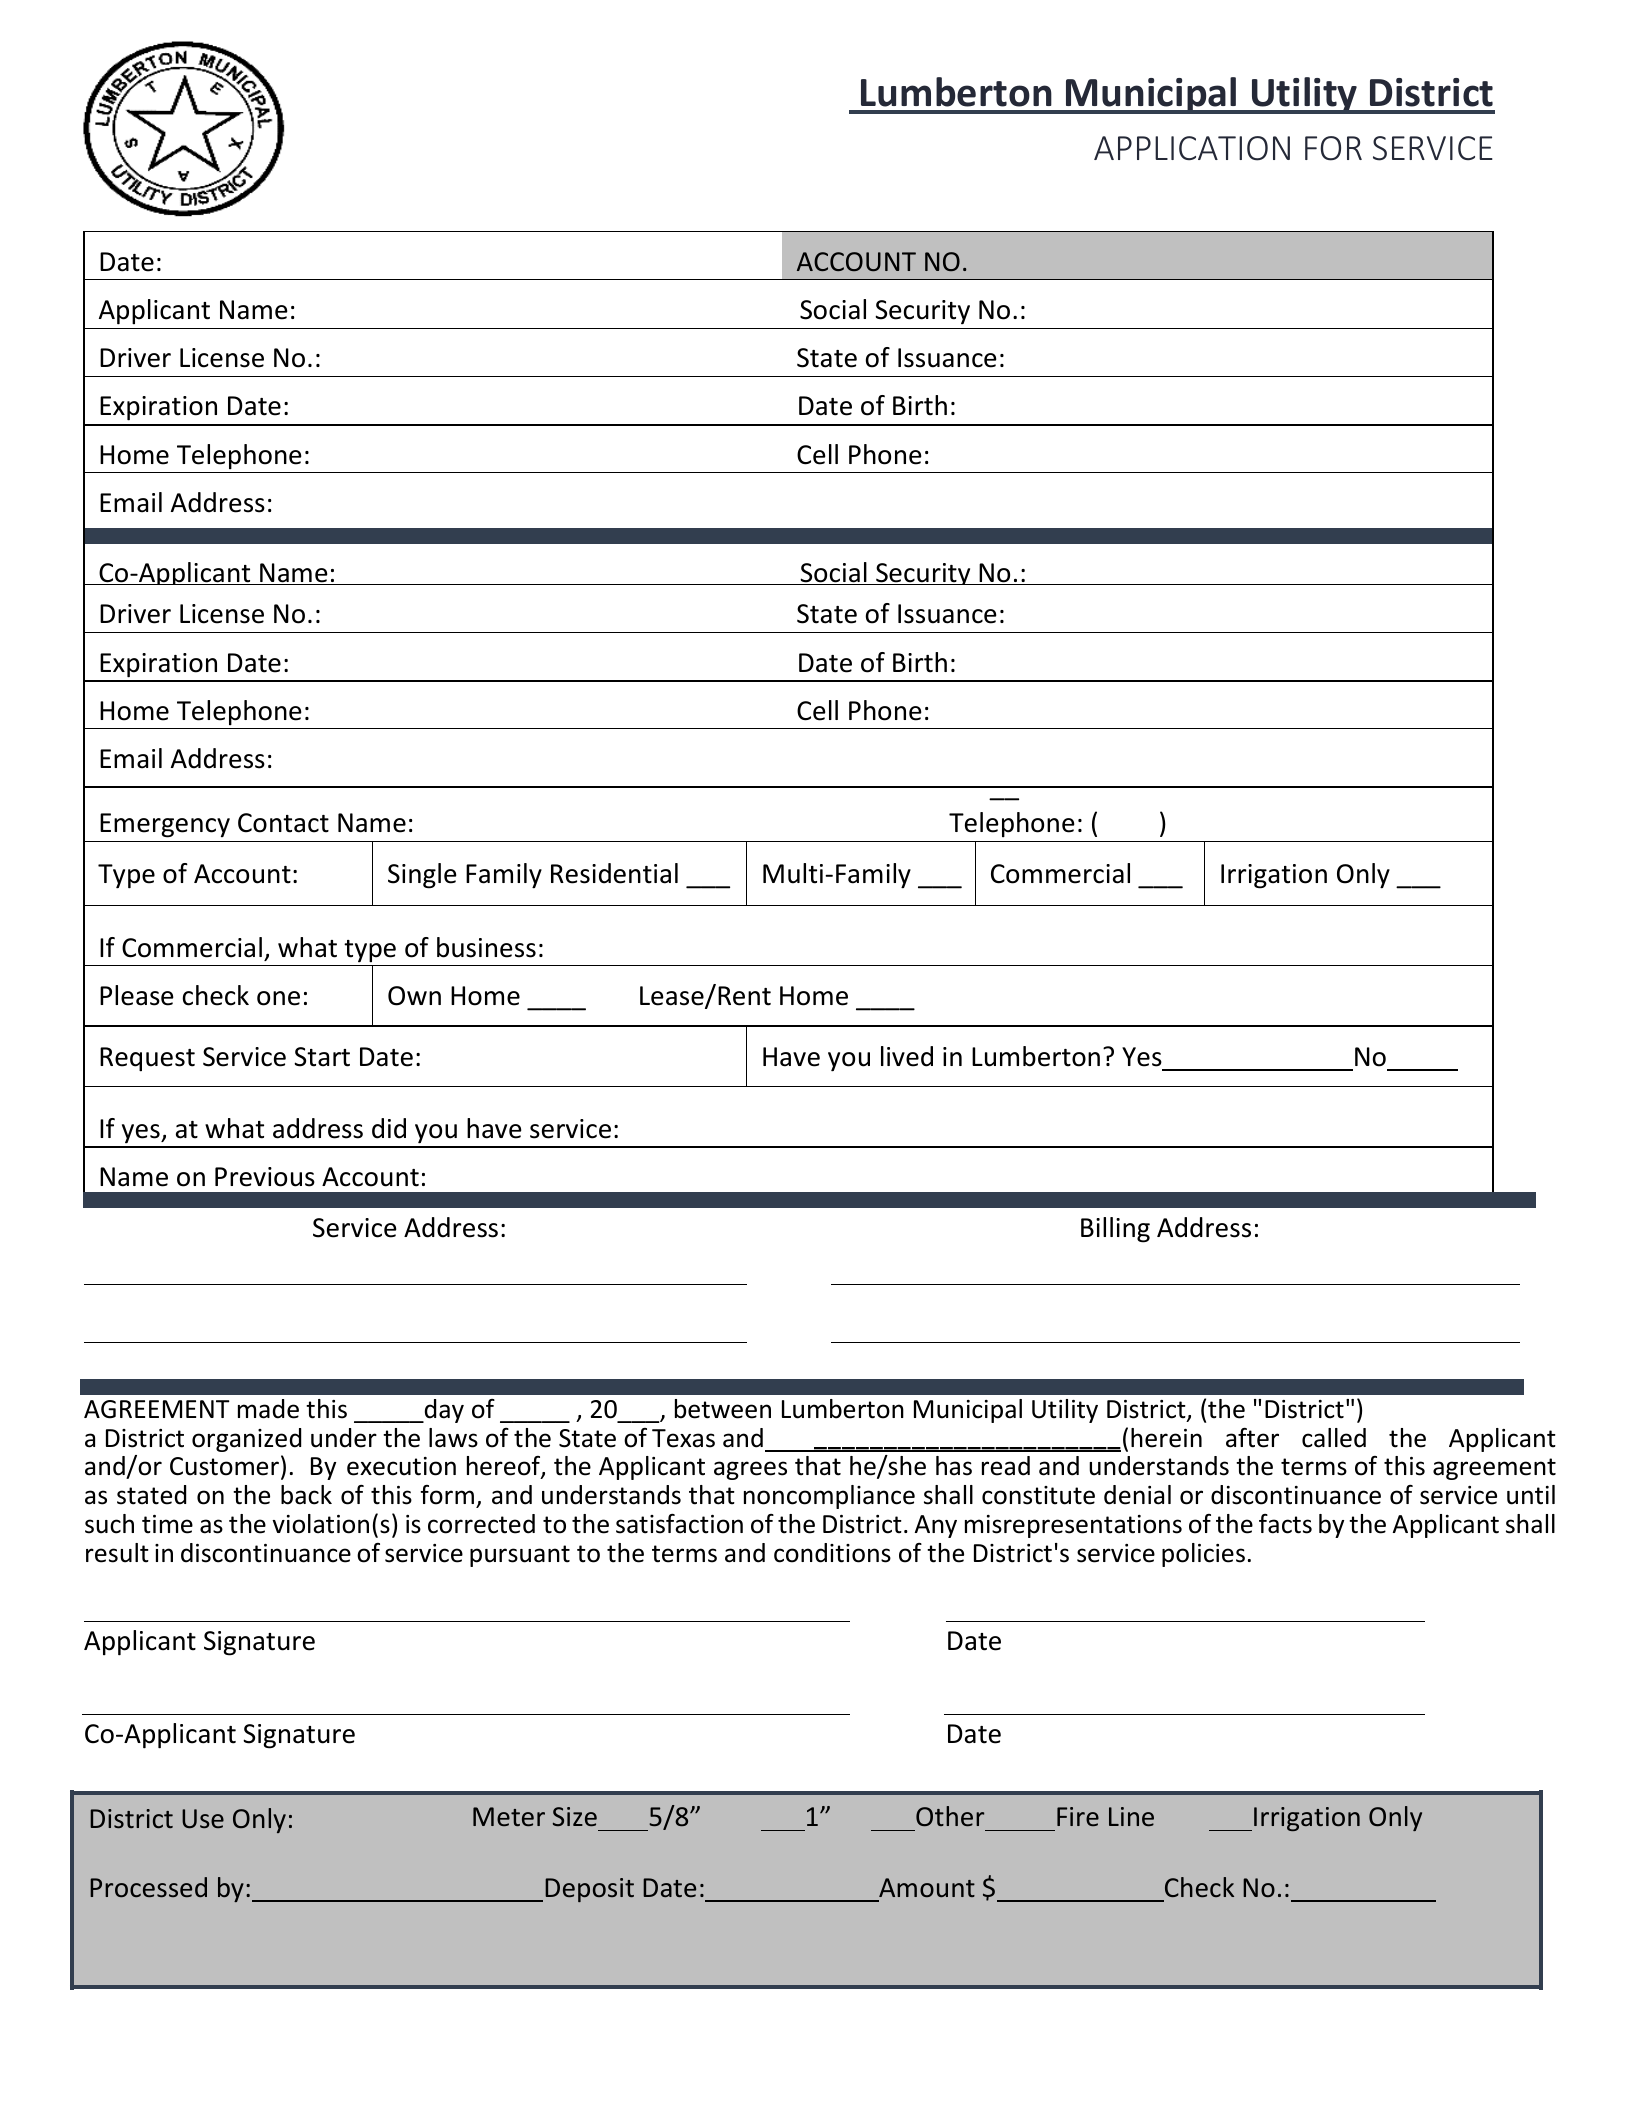  Describe the element at coordinates (422, 876) in the document. I see `Single` at that location.
